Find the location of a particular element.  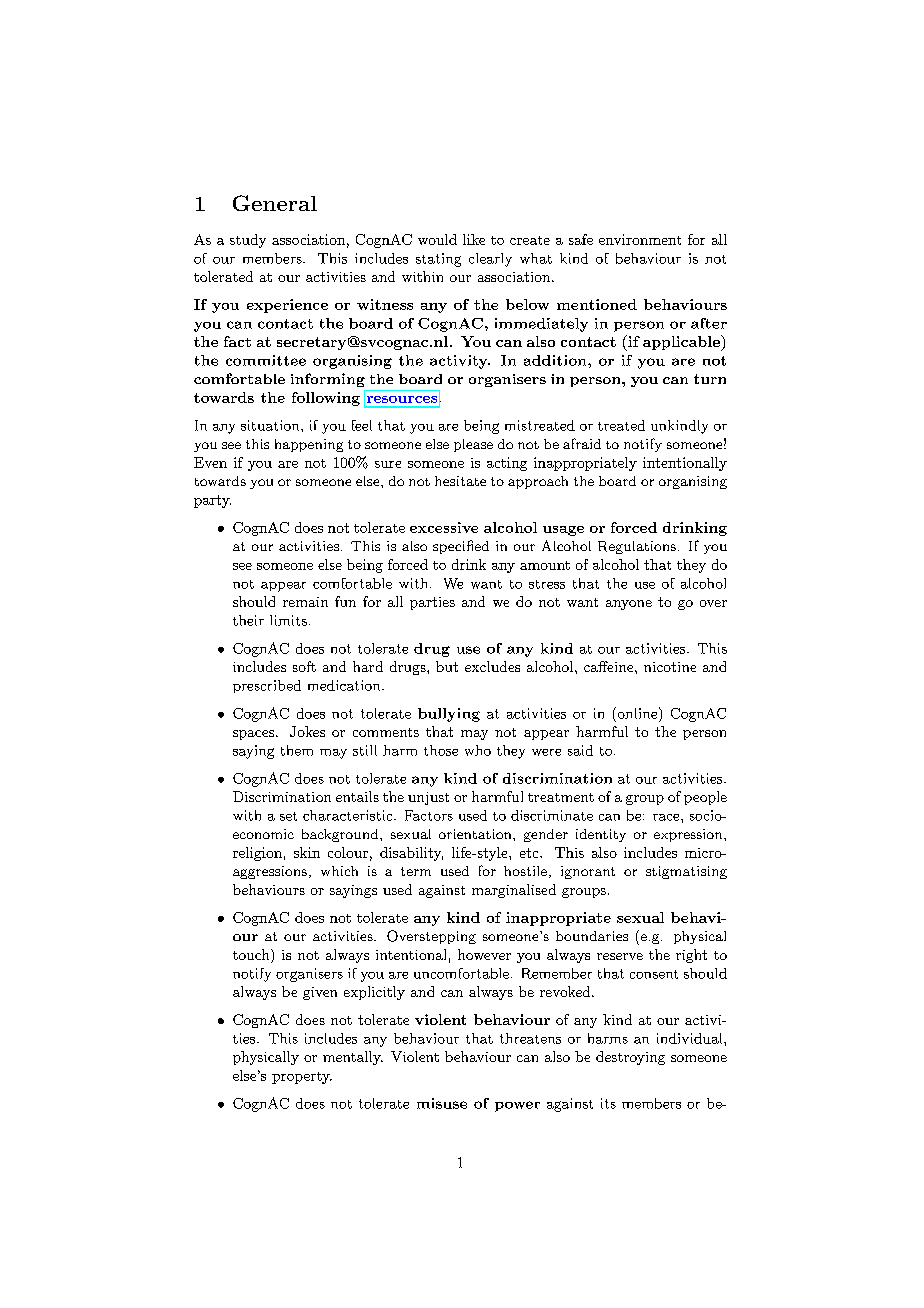

destroying is located at coordinates (630, 1058).
